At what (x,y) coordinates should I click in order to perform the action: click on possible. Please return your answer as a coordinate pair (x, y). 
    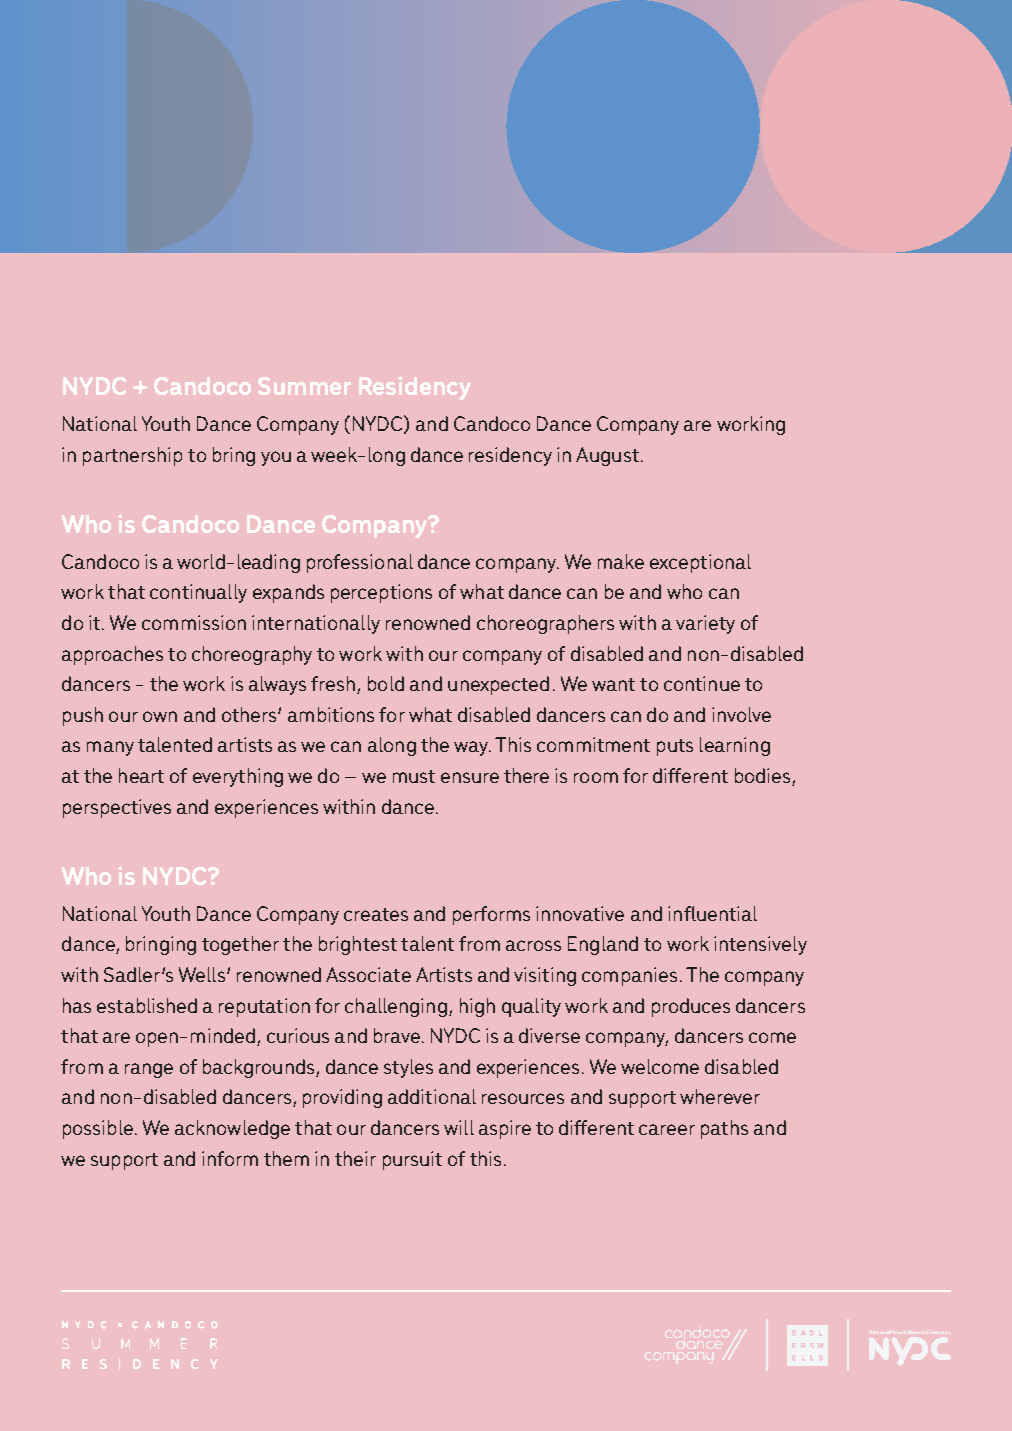
    Looking at the image, I should click on (98, 1129).
